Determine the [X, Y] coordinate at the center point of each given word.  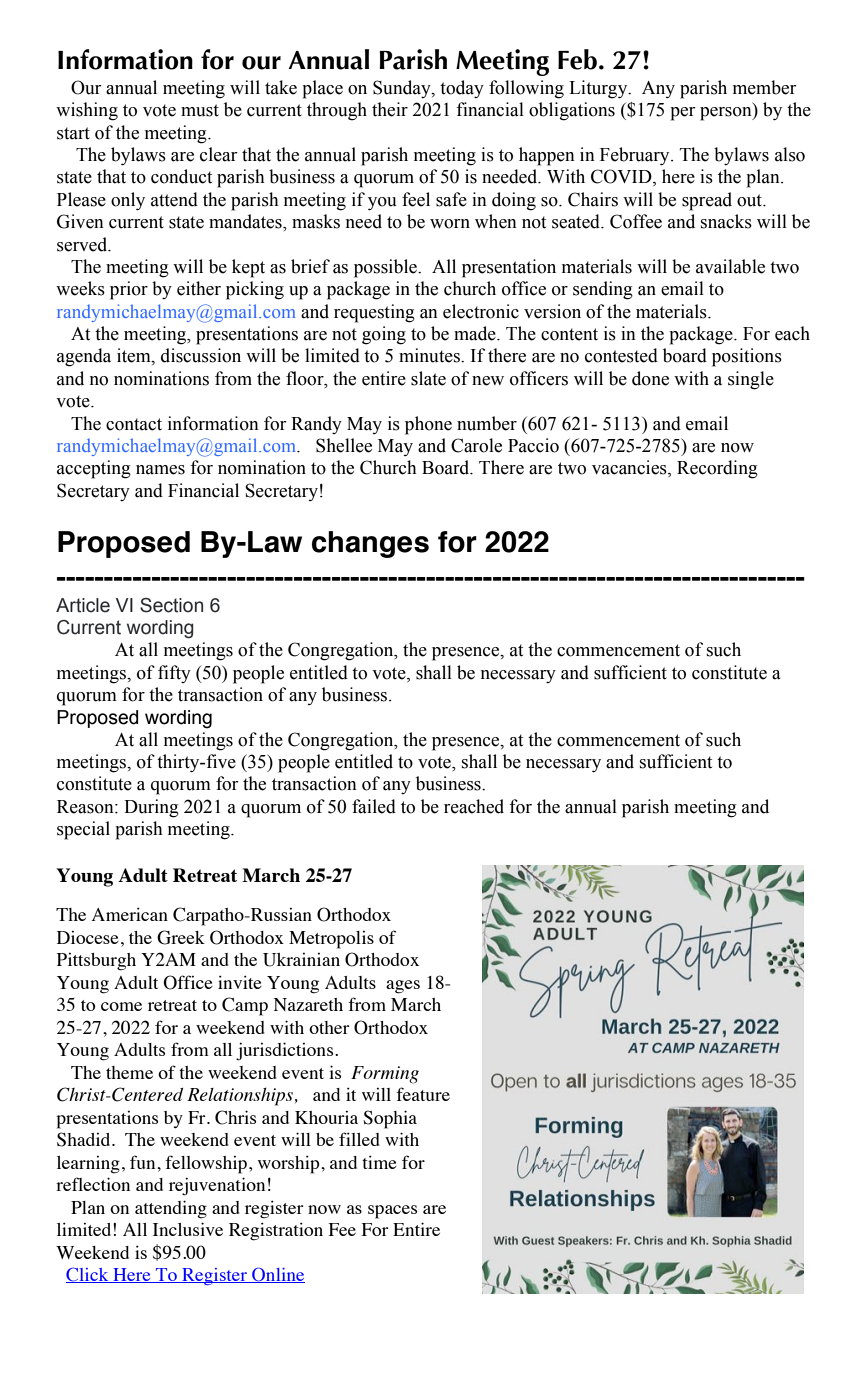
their [390, 109]
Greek [181, 937]
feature [423, 1094]
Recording [717, 469]
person [727, 114]
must [200, 110]
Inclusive [188, 1229]
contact [134, 424]
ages [403, 987]
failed [374, 806]
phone [428, 425]
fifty [174, 674]
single [751, 380]
